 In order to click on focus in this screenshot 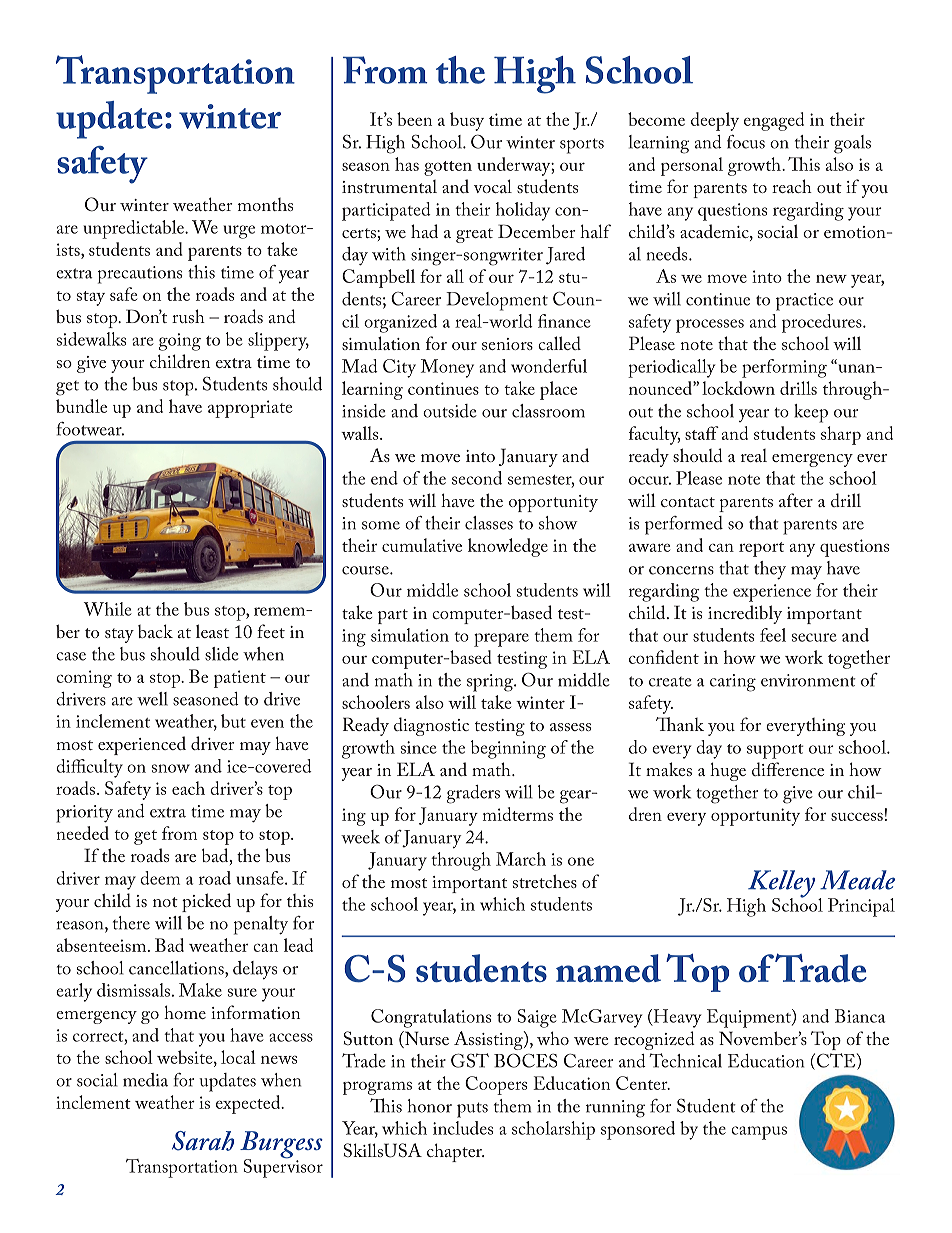, I will do `click(746, 142)`.
